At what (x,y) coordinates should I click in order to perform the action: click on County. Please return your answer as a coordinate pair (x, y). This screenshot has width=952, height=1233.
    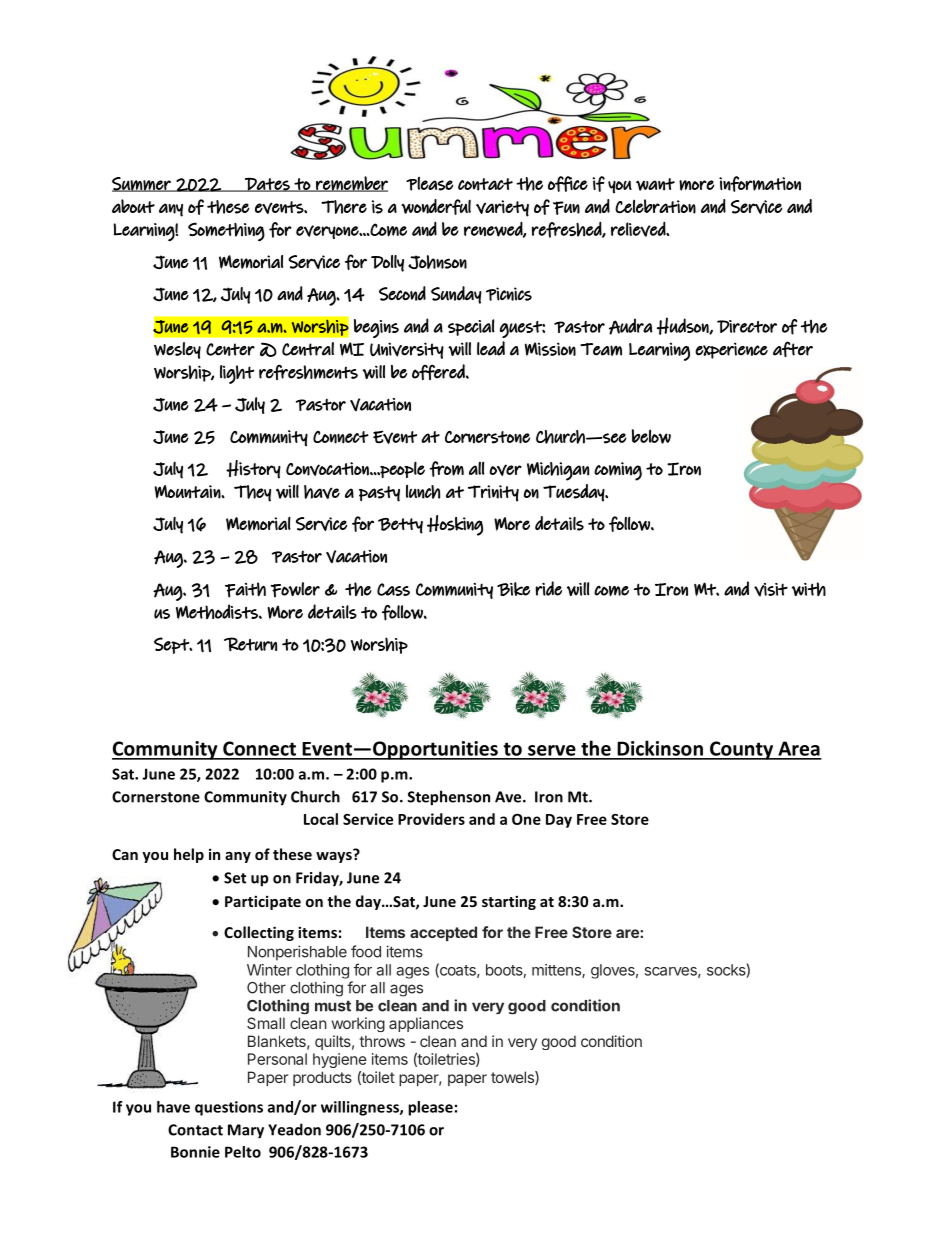
    Looking at the image, I should click on (742, 750).
